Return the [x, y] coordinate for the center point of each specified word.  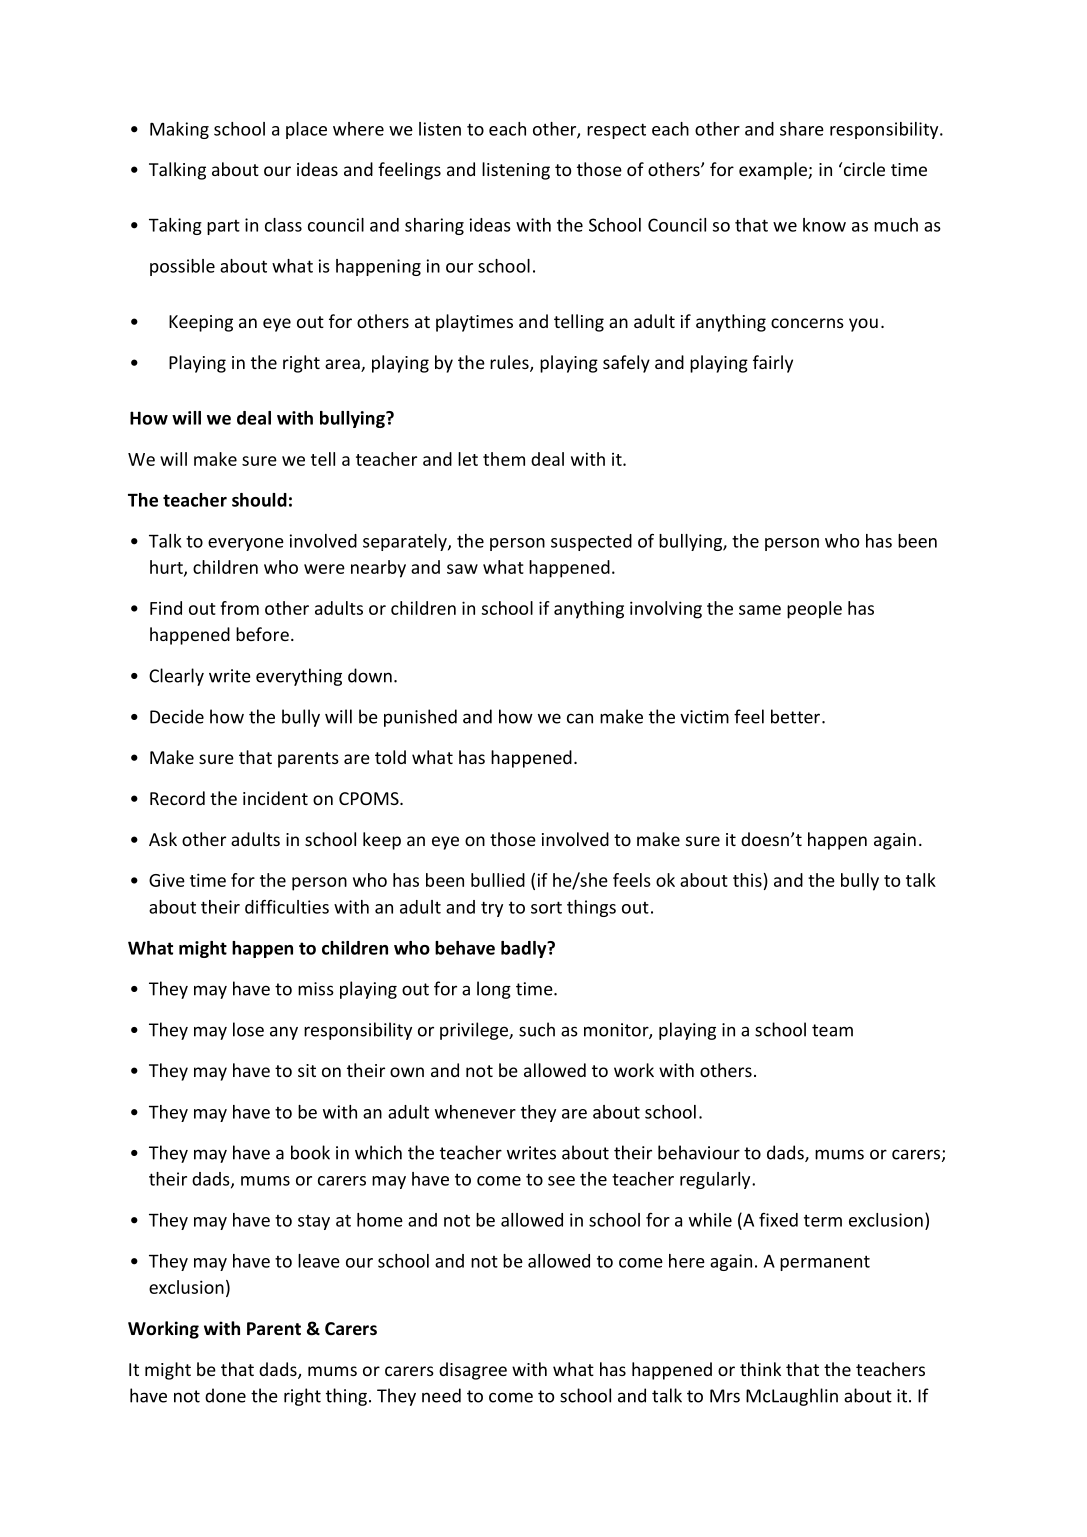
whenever [475, 1112]
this [747, 880]
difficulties [287, 907]
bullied [498, 880]
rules [510, 363]
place [306, 130]
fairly [773, 364]
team [832, 1030]
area [343, 365]
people [814, 610]
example [774, 171]
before [262, 634]
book [310, 1152]
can [580, 718]
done [225, 1395]
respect [616, 131]
